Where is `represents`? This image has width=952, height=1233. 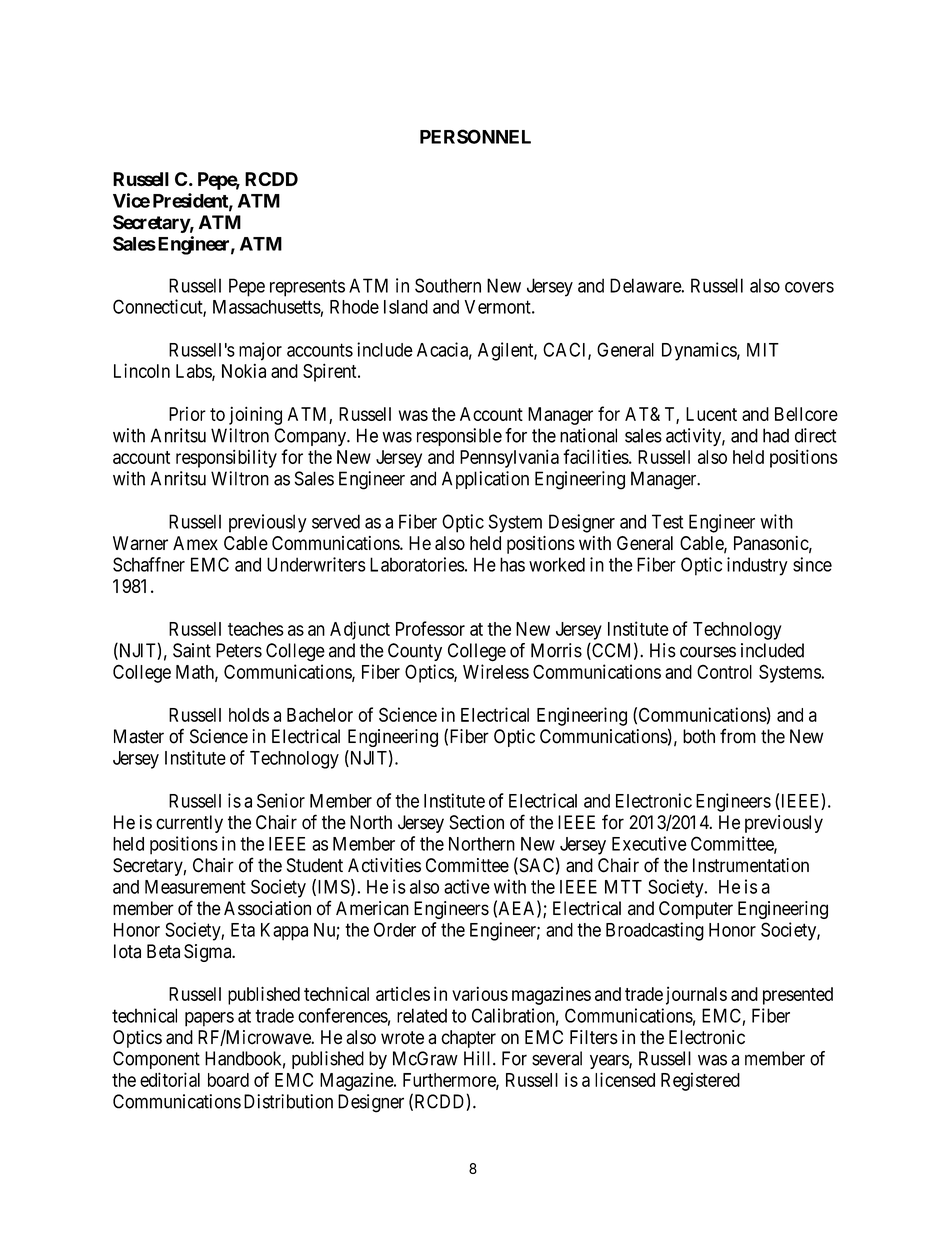
represents is located at coordinates (307, 288).
